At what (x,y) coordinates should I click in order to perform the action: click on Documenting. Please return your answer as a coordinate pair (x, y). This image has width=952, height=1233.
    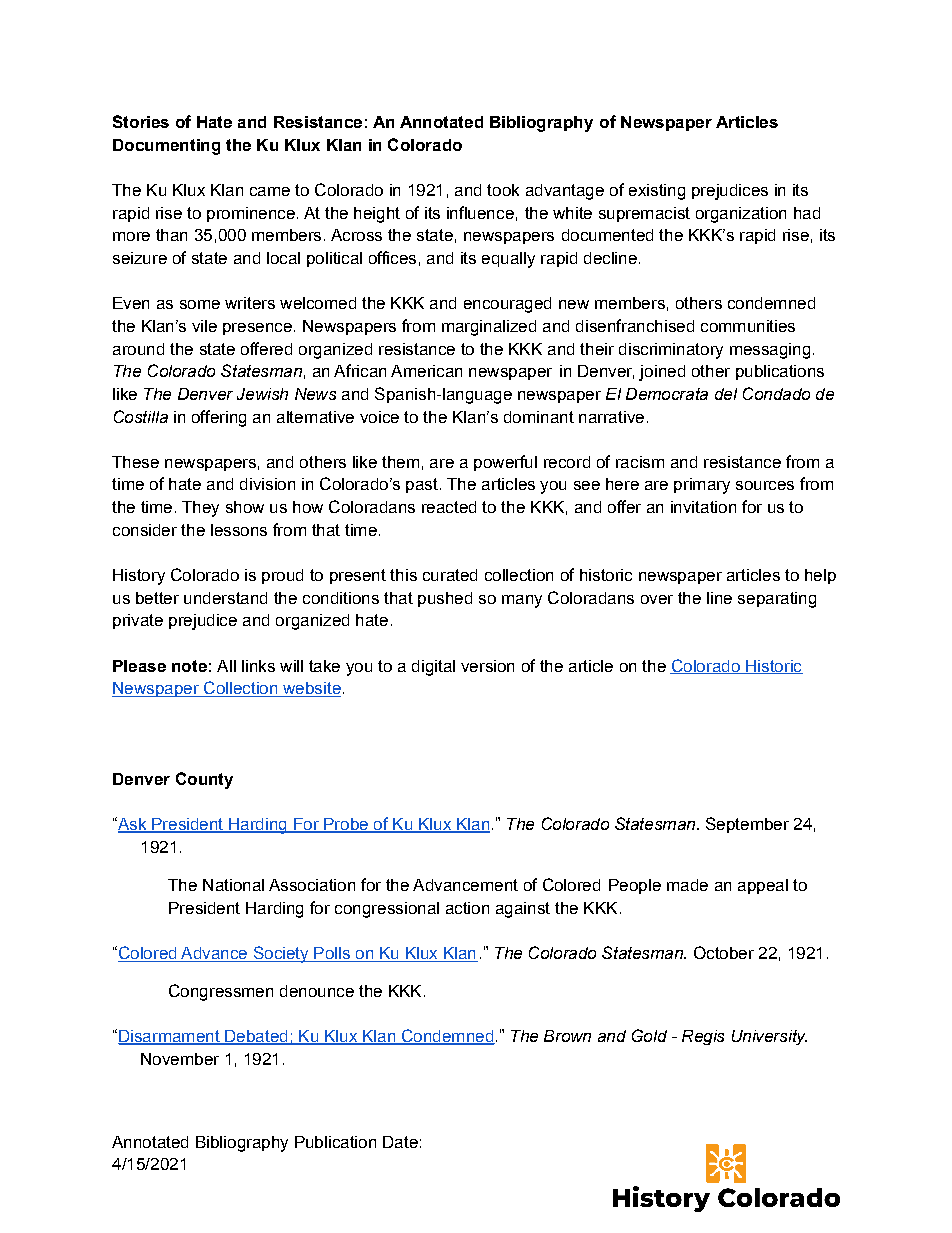
    Looking at the image, I should click on (166, 147).
